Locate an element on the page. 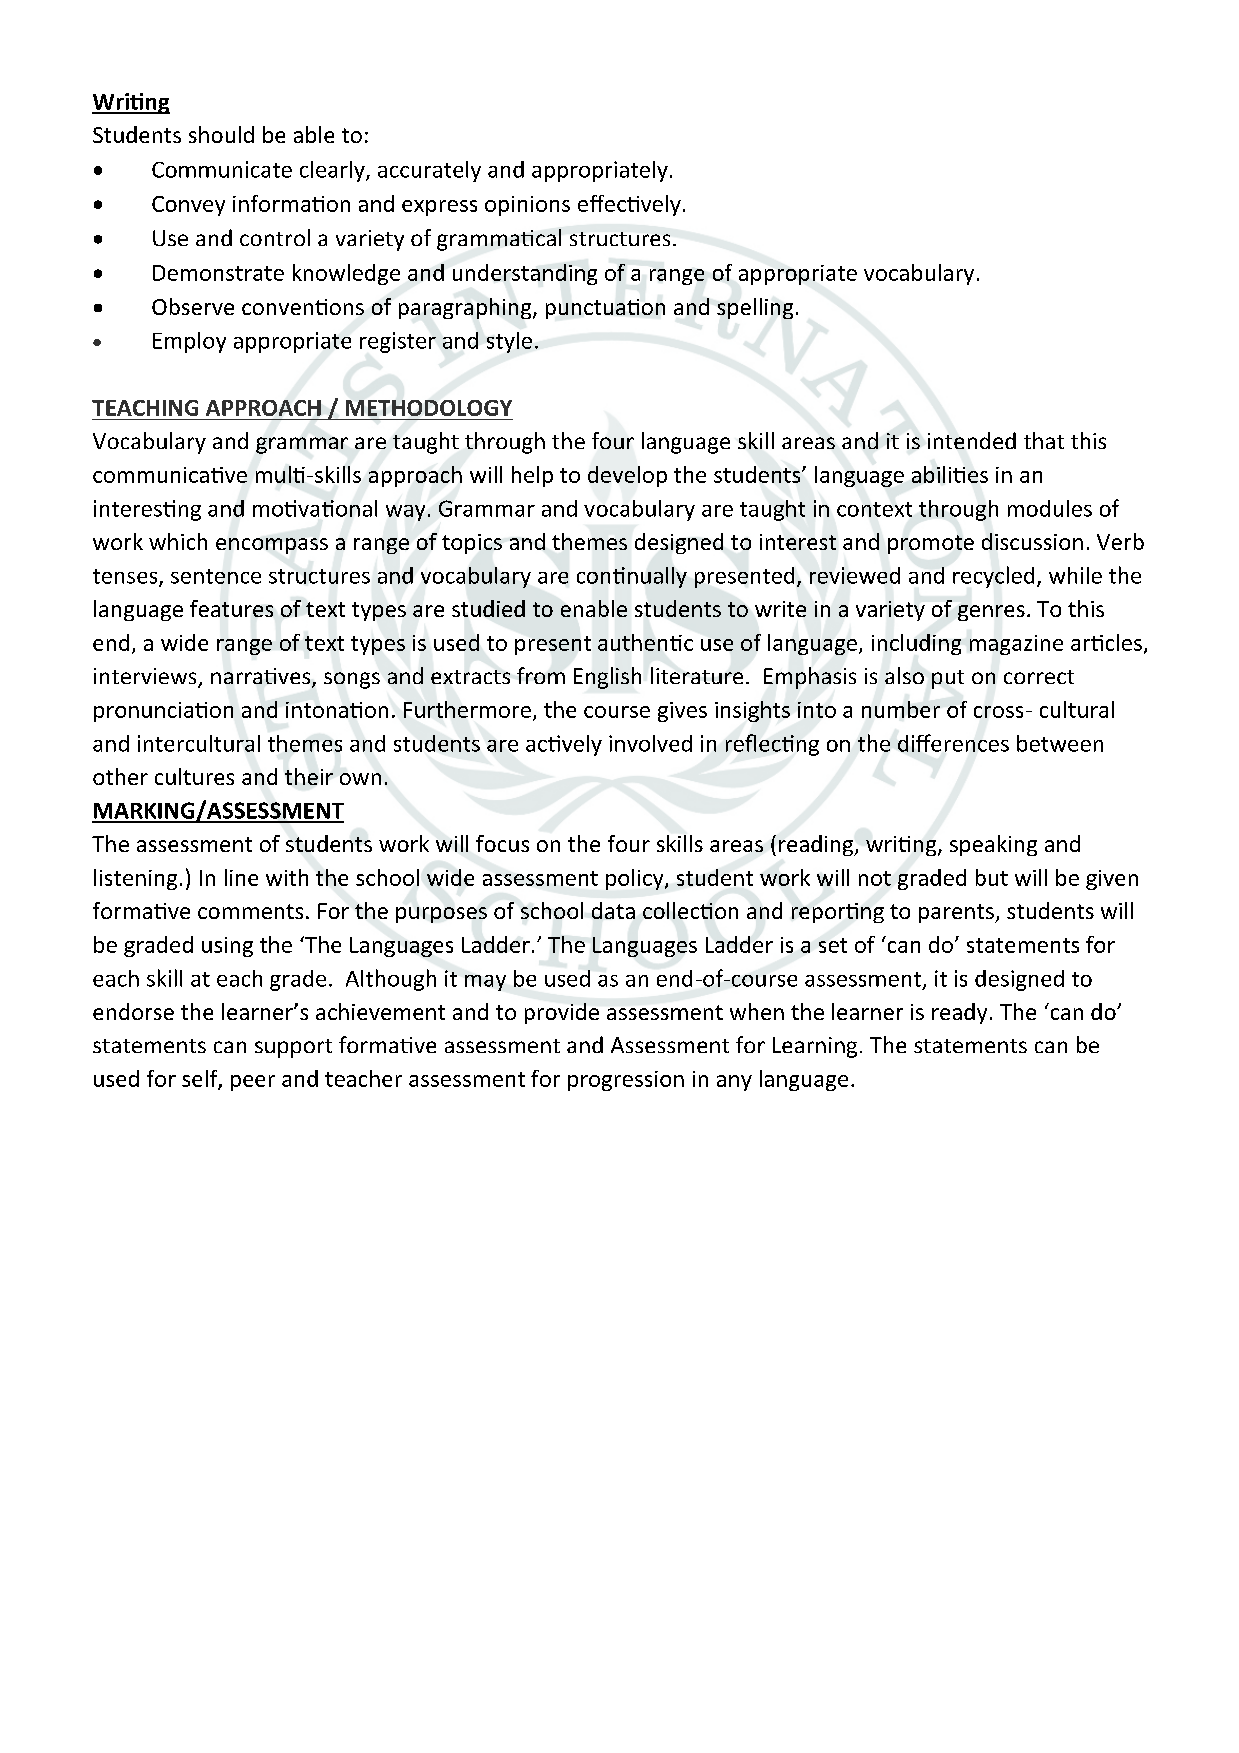  spelling is located at coordinates (755, 308).
